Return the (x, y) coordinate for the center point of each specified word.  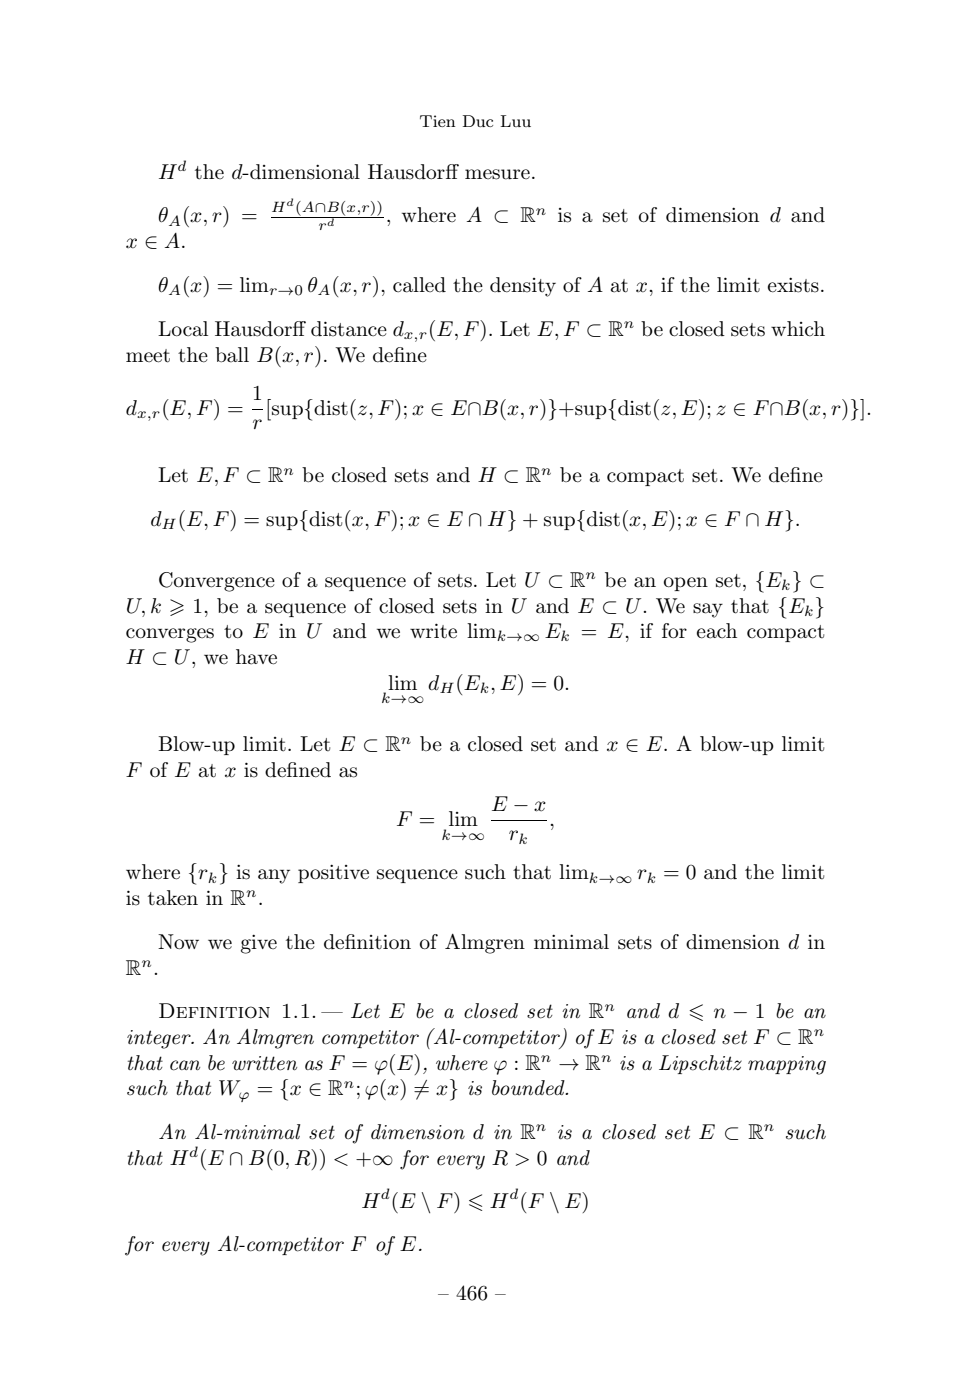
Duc (478, 121)
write (433, 631)
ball (232, 355)
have (256, 657)
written (264, 1063)
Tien (438, 121)
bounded (529, 1088)
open (686, 584)
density (523, 287)
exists (793, 285)
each (717, 631)
